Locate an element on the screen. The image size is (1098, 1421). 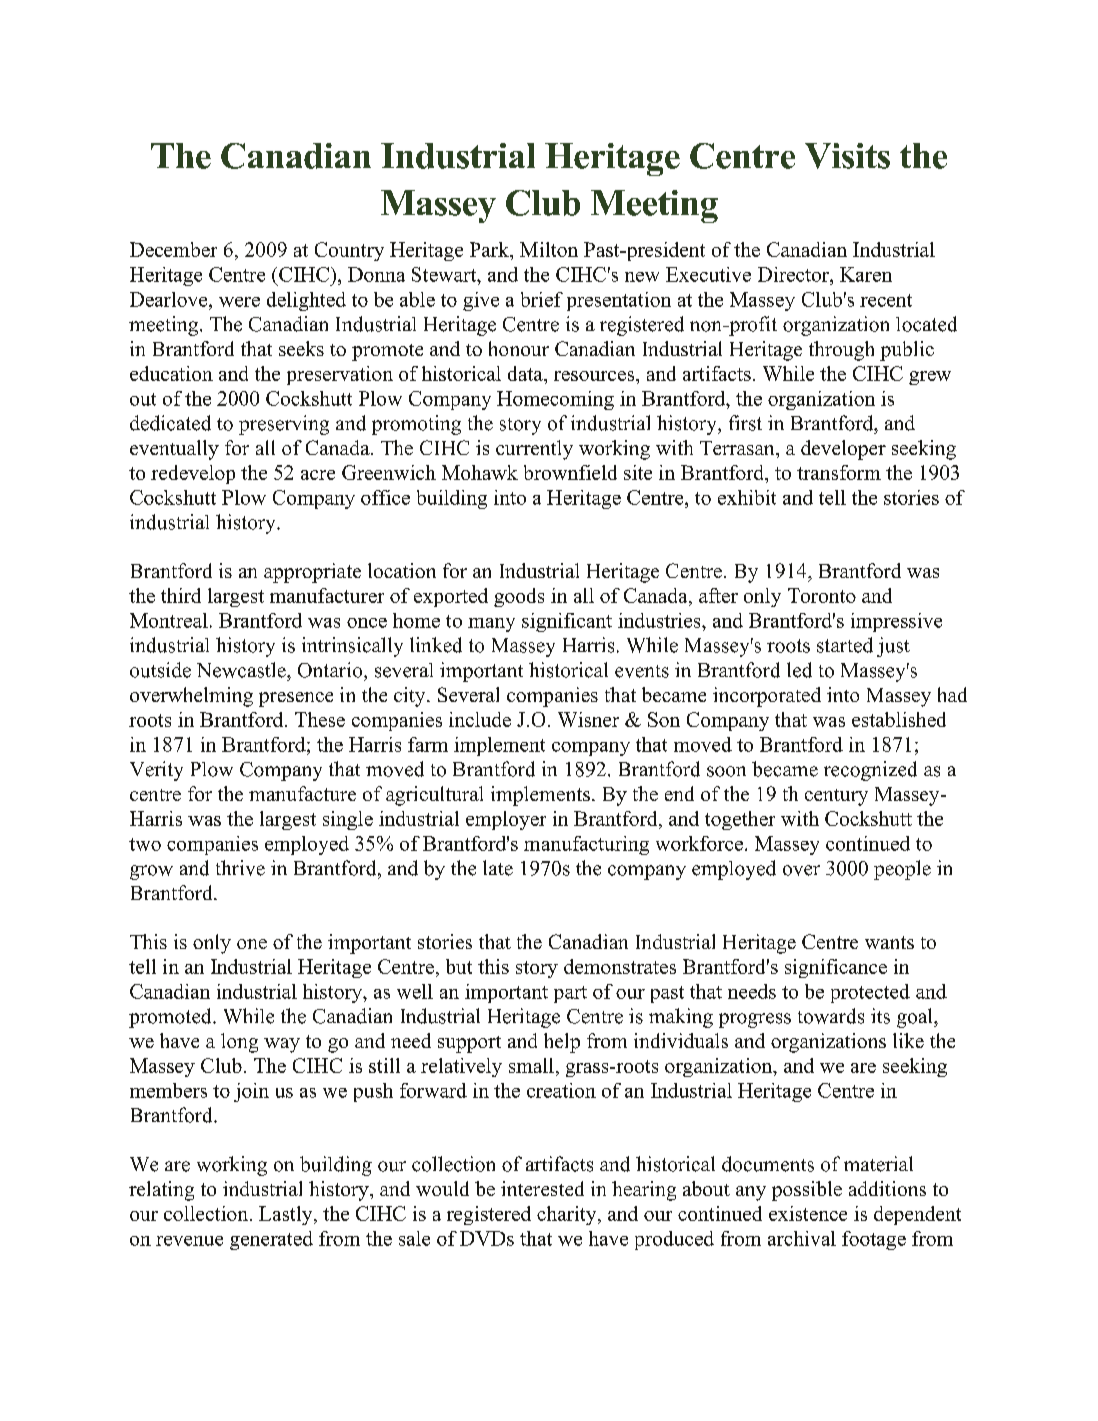
charity is located at coordinates (568, 1215).
